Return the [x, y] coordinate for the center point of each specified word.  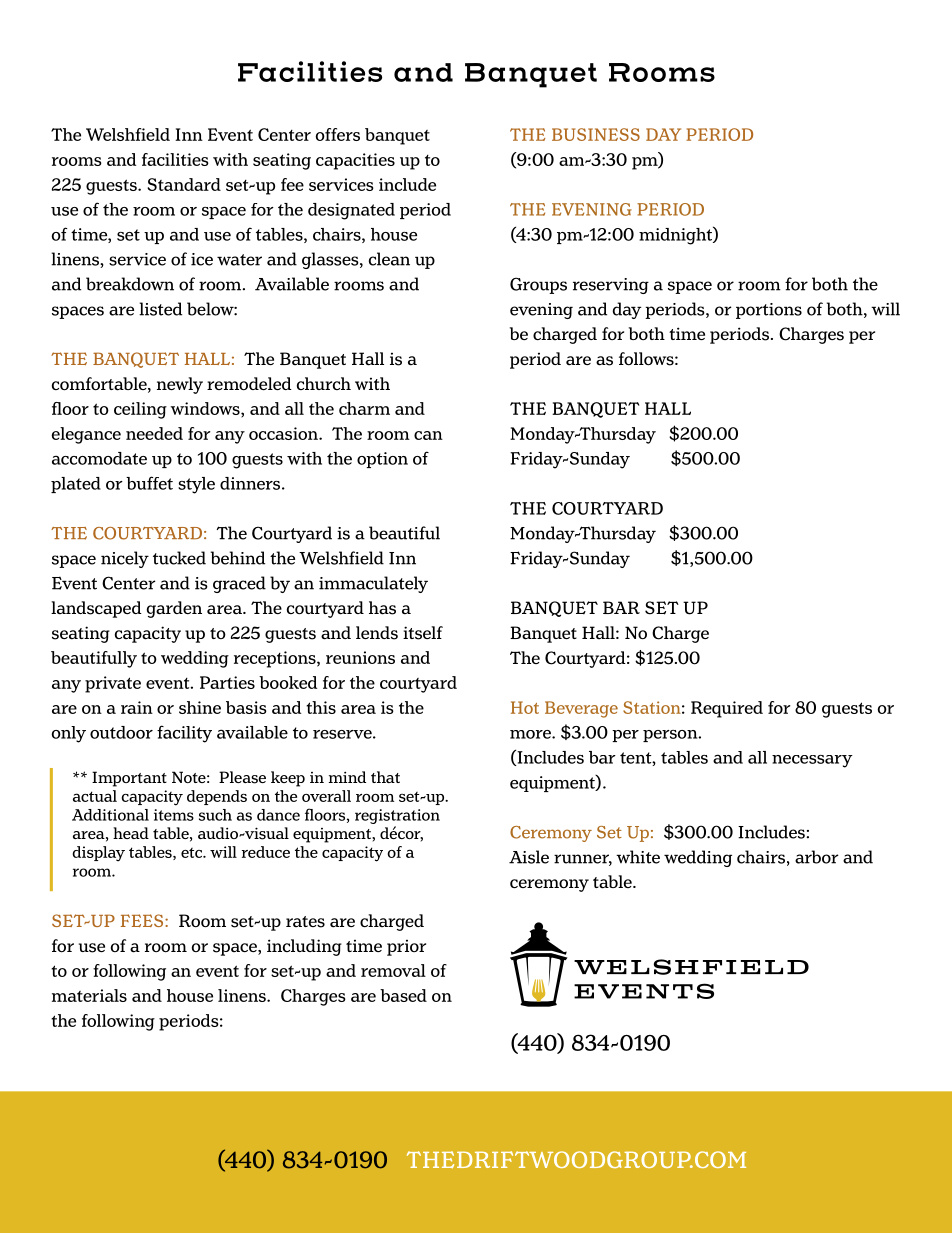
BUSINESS [596, 134]
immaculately [373, 584]
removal [393, 970]
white [638, 857]
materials [89, 995]
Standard [184, 184]
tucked [179, 558]
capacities [355, 161]
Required [727, 709]
